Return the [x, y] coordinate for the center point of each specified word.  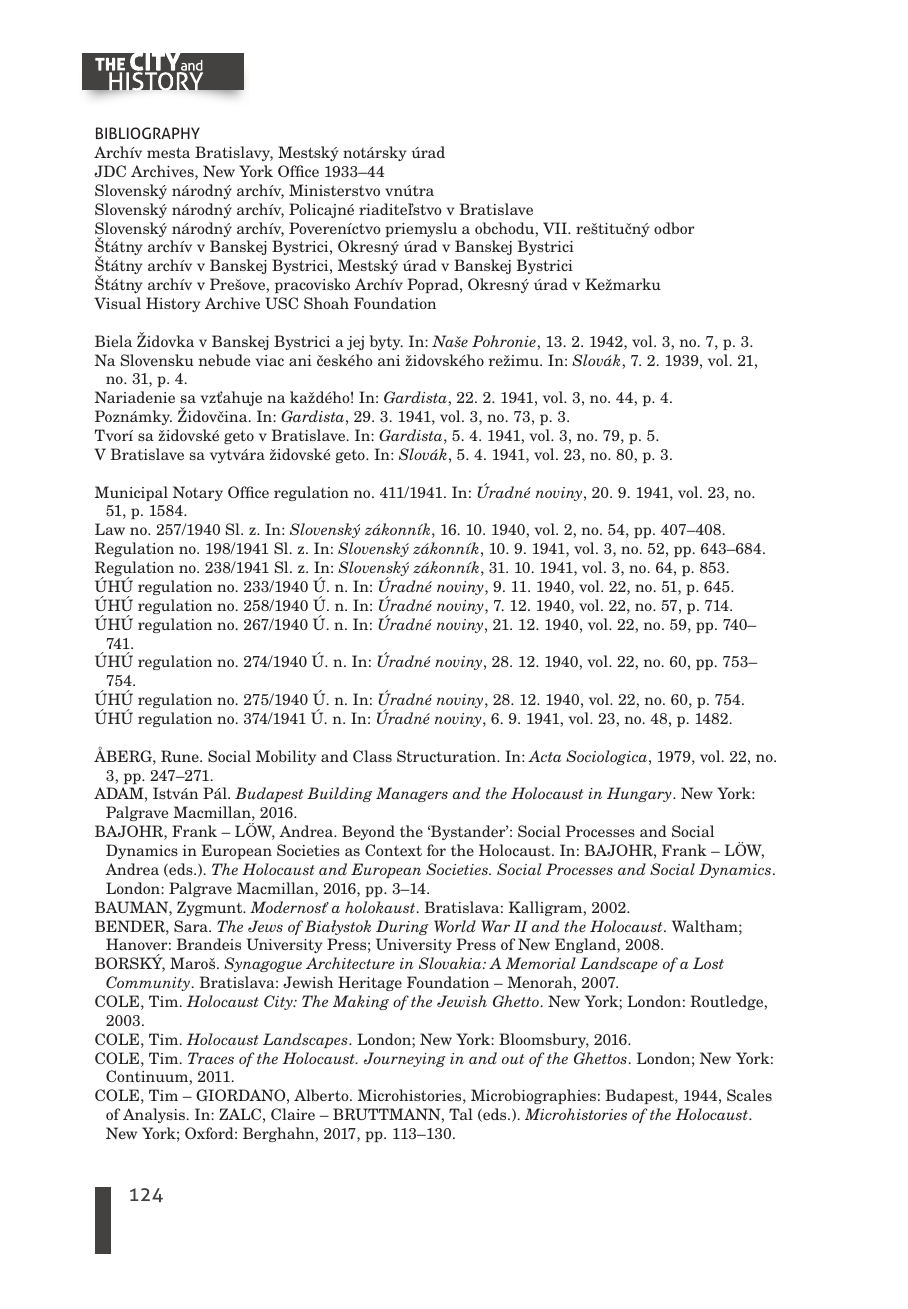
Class [372, 756]
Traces [211, 1058]
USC [281, 303]
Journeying [405, 1059]
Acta [544, 756]
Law [110, 529]
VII [556, 228]
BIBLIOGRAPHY [148, 133]
